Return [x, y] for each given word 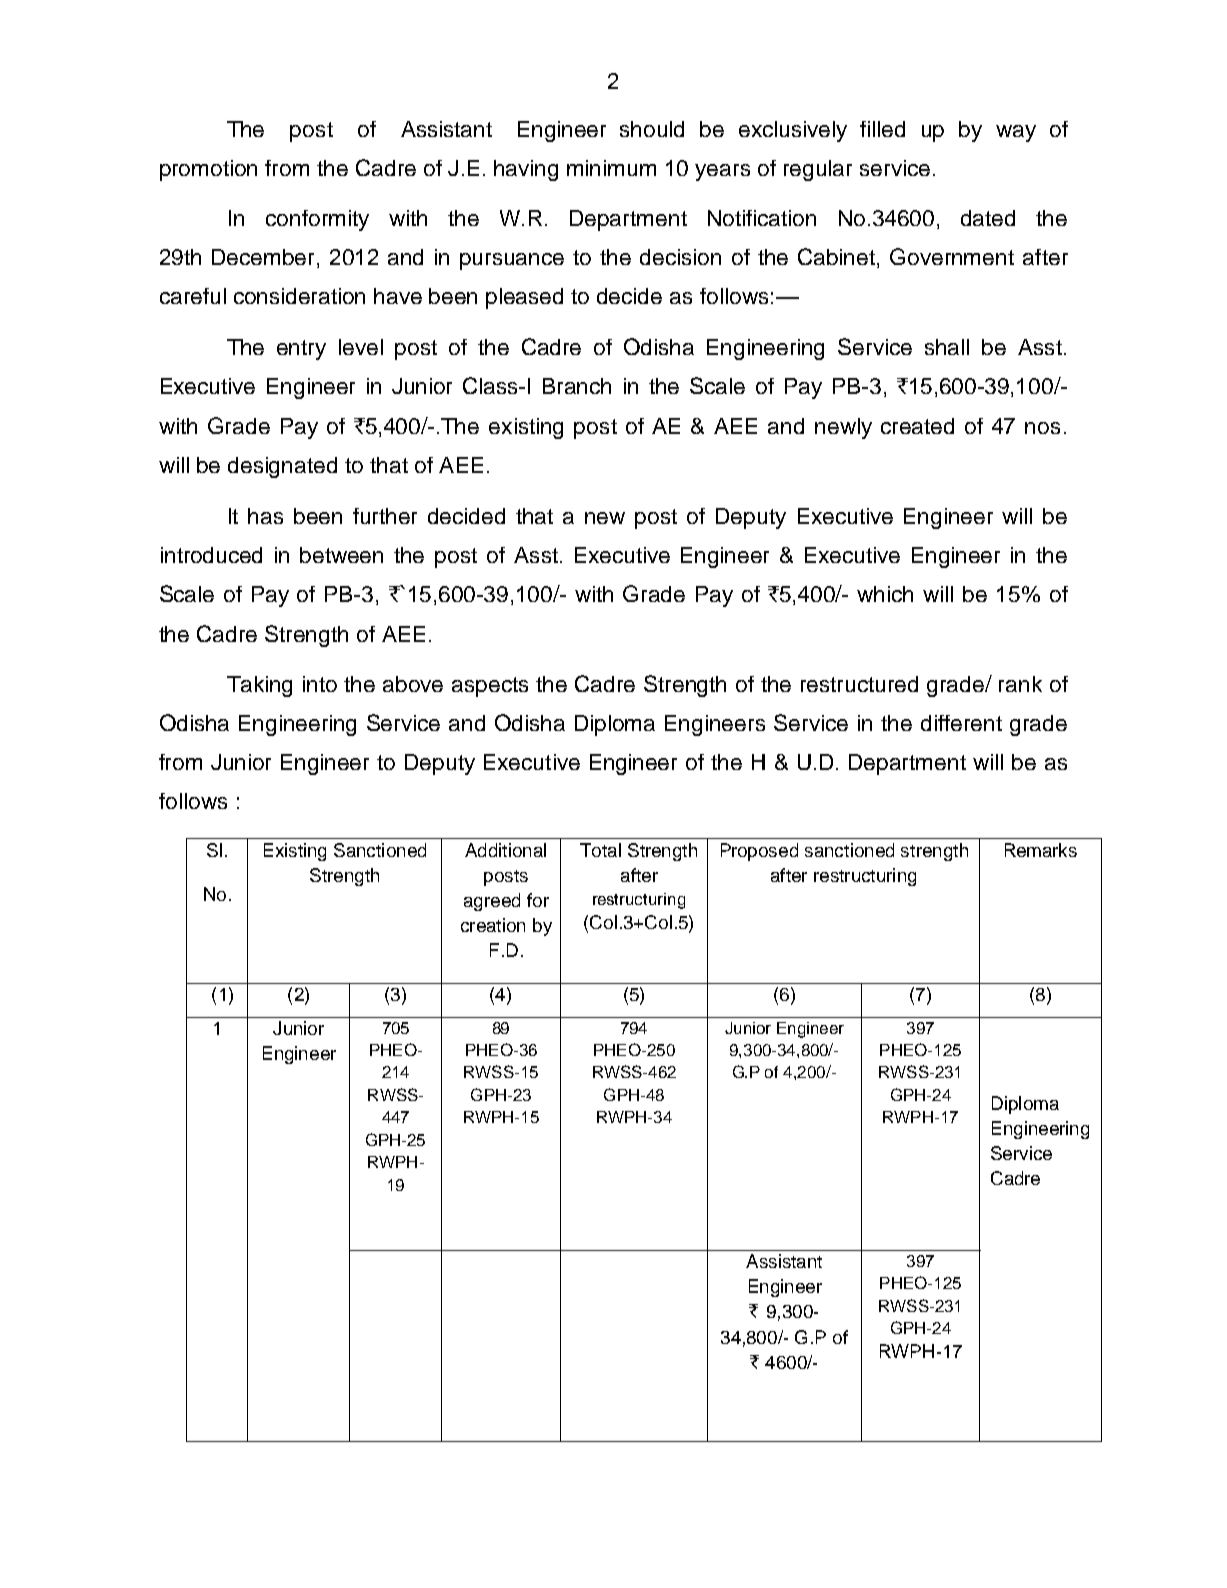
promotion [208, 170]
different [961, 723]
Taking [259, 686]
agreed [492, 902]
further [385, 516]
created [917, 426]
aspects [490, 687]
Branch [577, 386]
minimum [611, 168]
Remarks [1041, 850]
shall [947, 347]
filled [882, 129]
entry [301, 350]
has [265, 516]
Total [600, 850]
